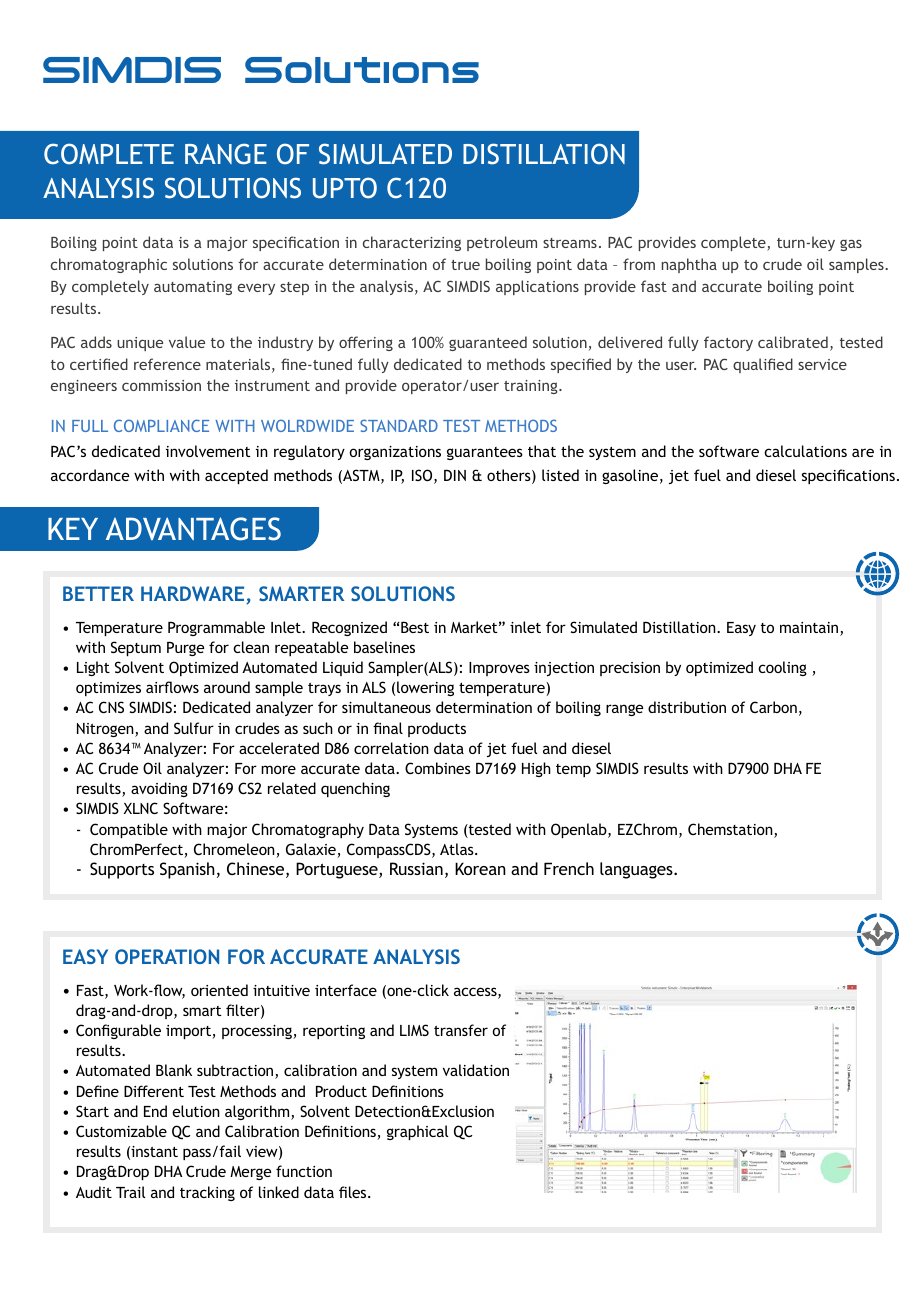 Image resolution: width=924 pixels, height=1308 pixels. What do you see at coordinates (412, 243) in the screenshot?
I see `characterizing` at bounding box center [412, 243].
